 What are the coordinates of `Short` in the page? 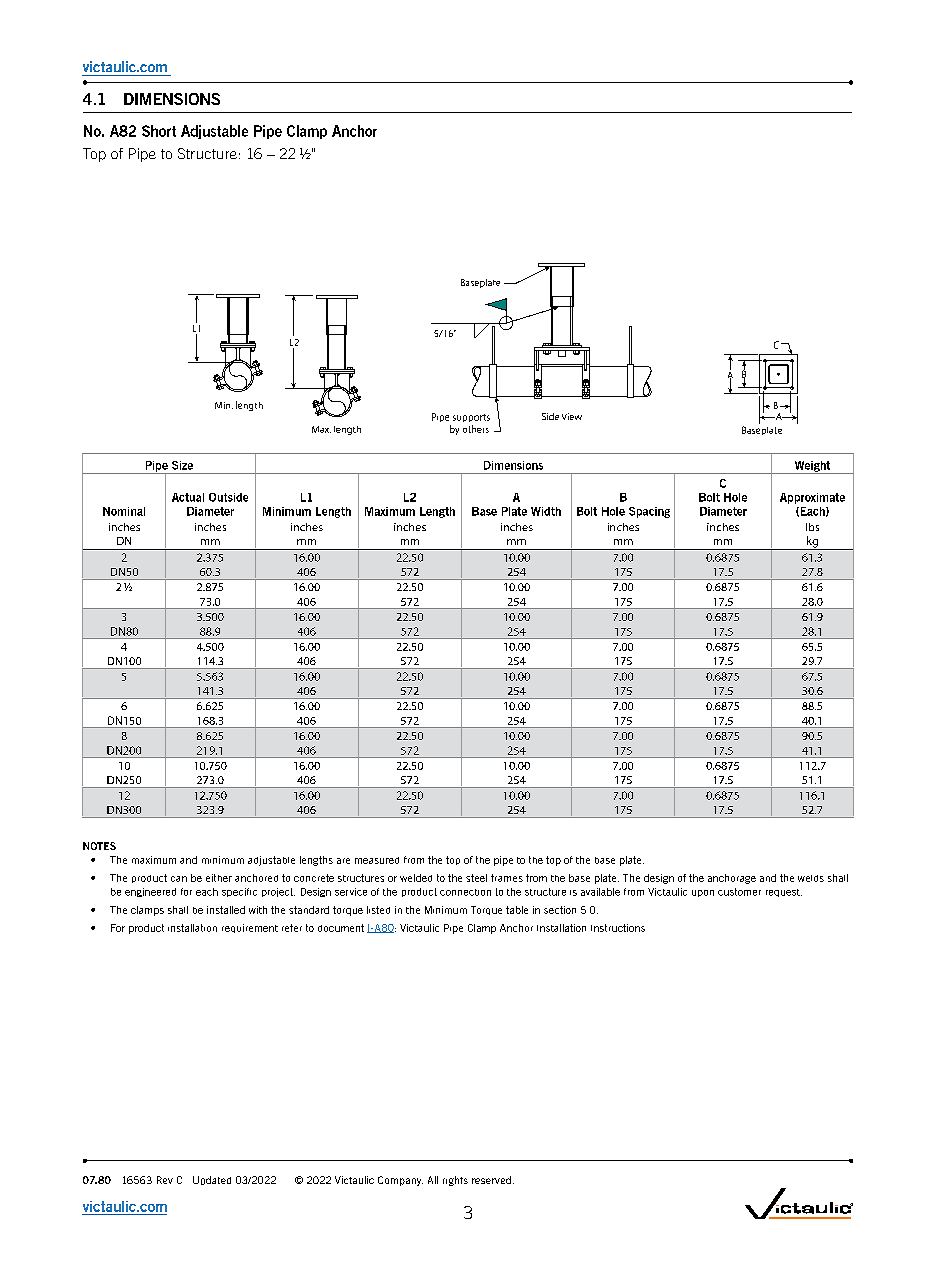 It's located at (159, 131).
